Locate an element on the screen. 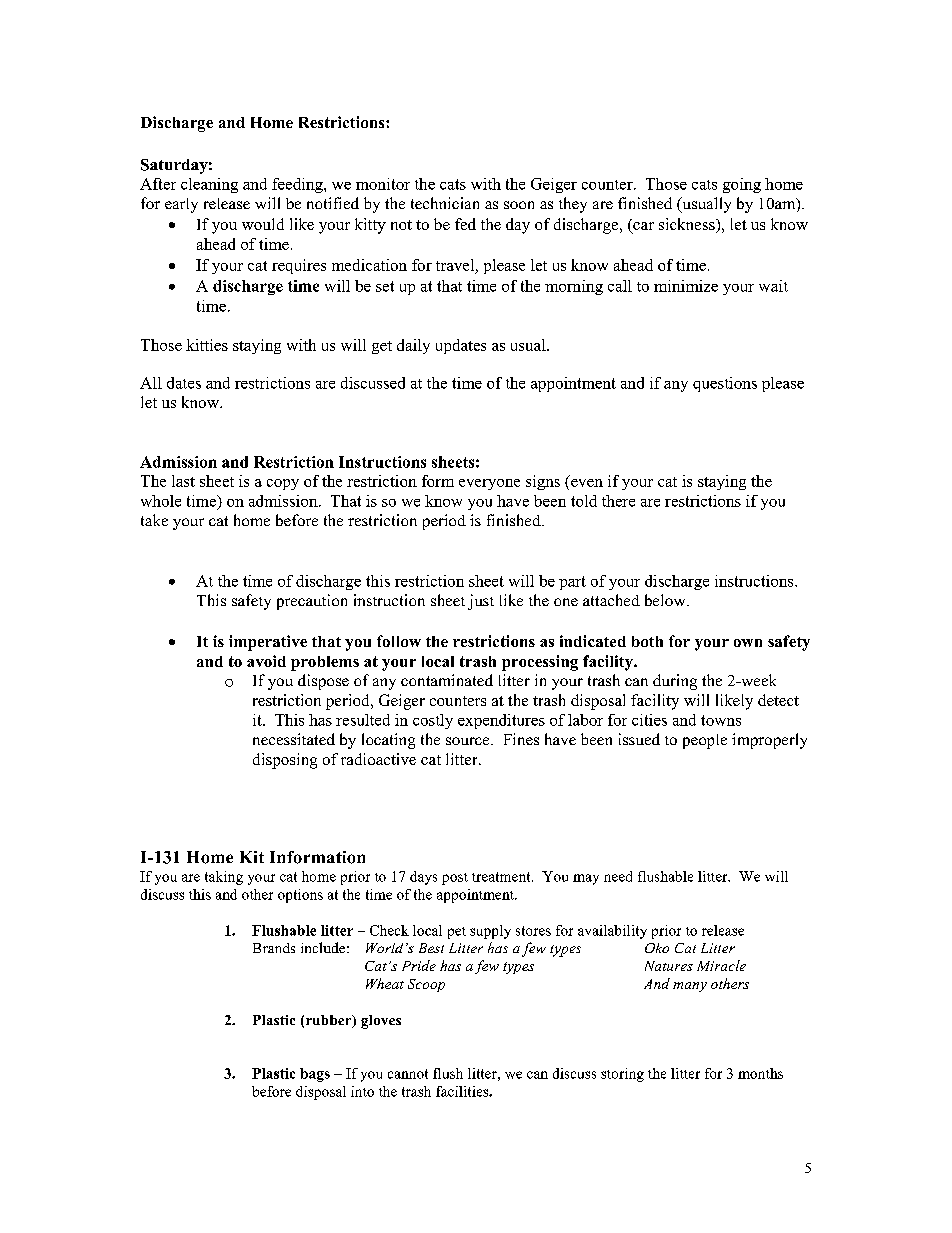 Image resolution: width=952 pixels, height=1233 pixels. fed is located at coordinates (465, 224).
